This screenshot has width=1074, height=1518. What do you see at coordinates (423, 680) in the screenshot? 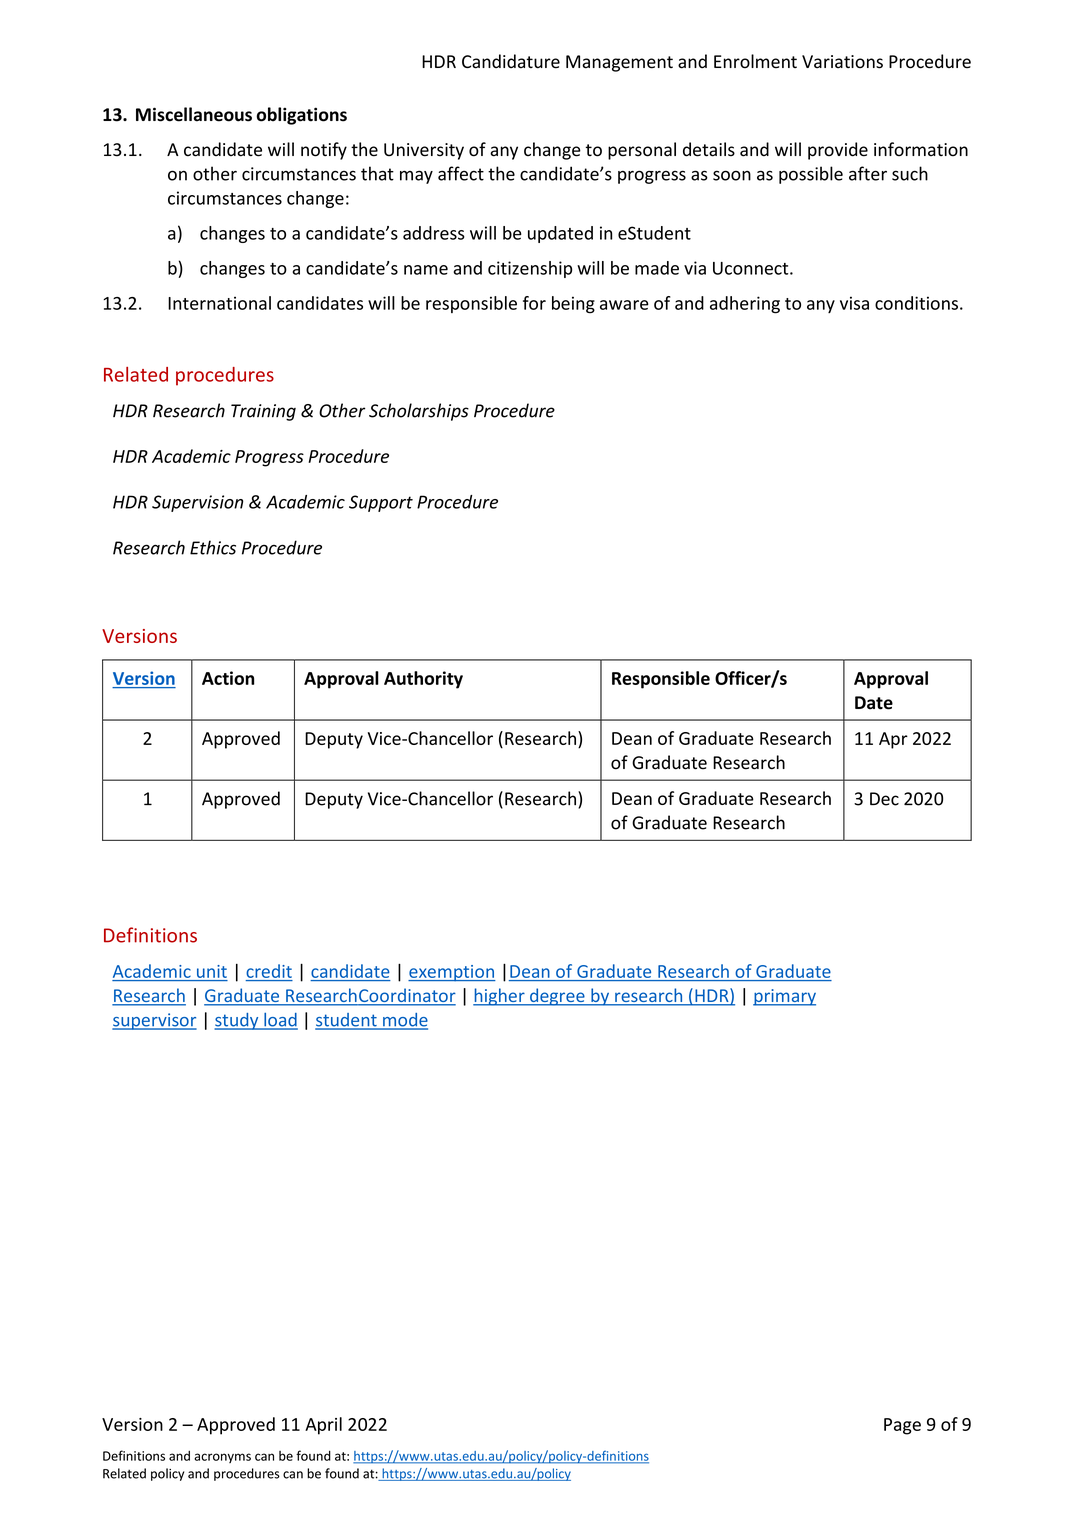
I see `Authority` at bounding box center [423, 680].
